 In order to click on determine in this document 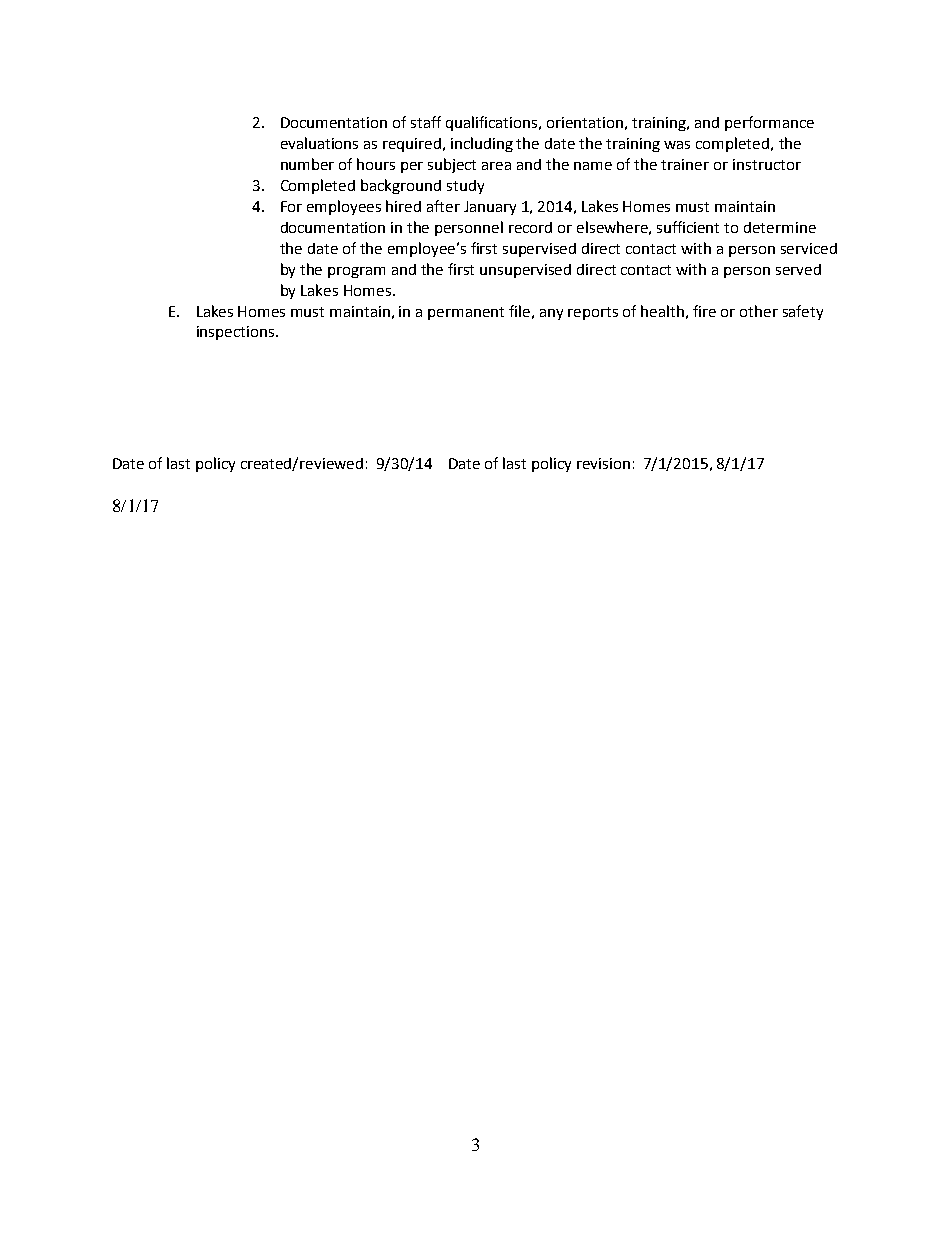, I will do `click(780, 227)`.
